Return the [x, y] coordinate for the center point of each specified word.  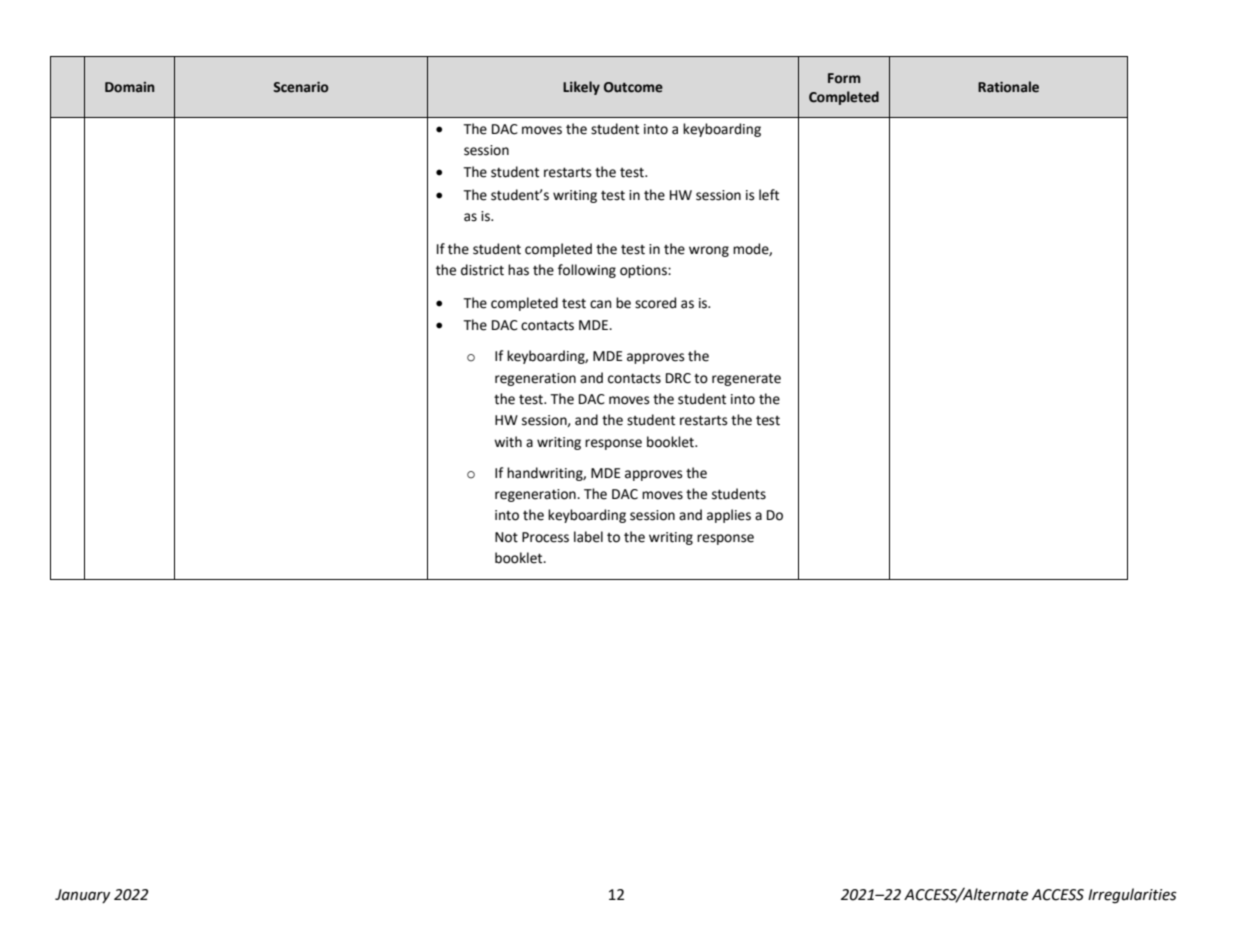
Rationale [1008, 87]
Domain [130, 87]
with [508, 442]
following [587, 271]
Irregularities [1132, 896]
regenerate [746, 379]
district [482, 270]
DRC [678, 378]
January [82, 896]
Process [545, 537]
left [769, 195]
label [588, 537]
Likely [581, 88]
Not [506, 537]
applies [729, 516]
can [600, 304]
